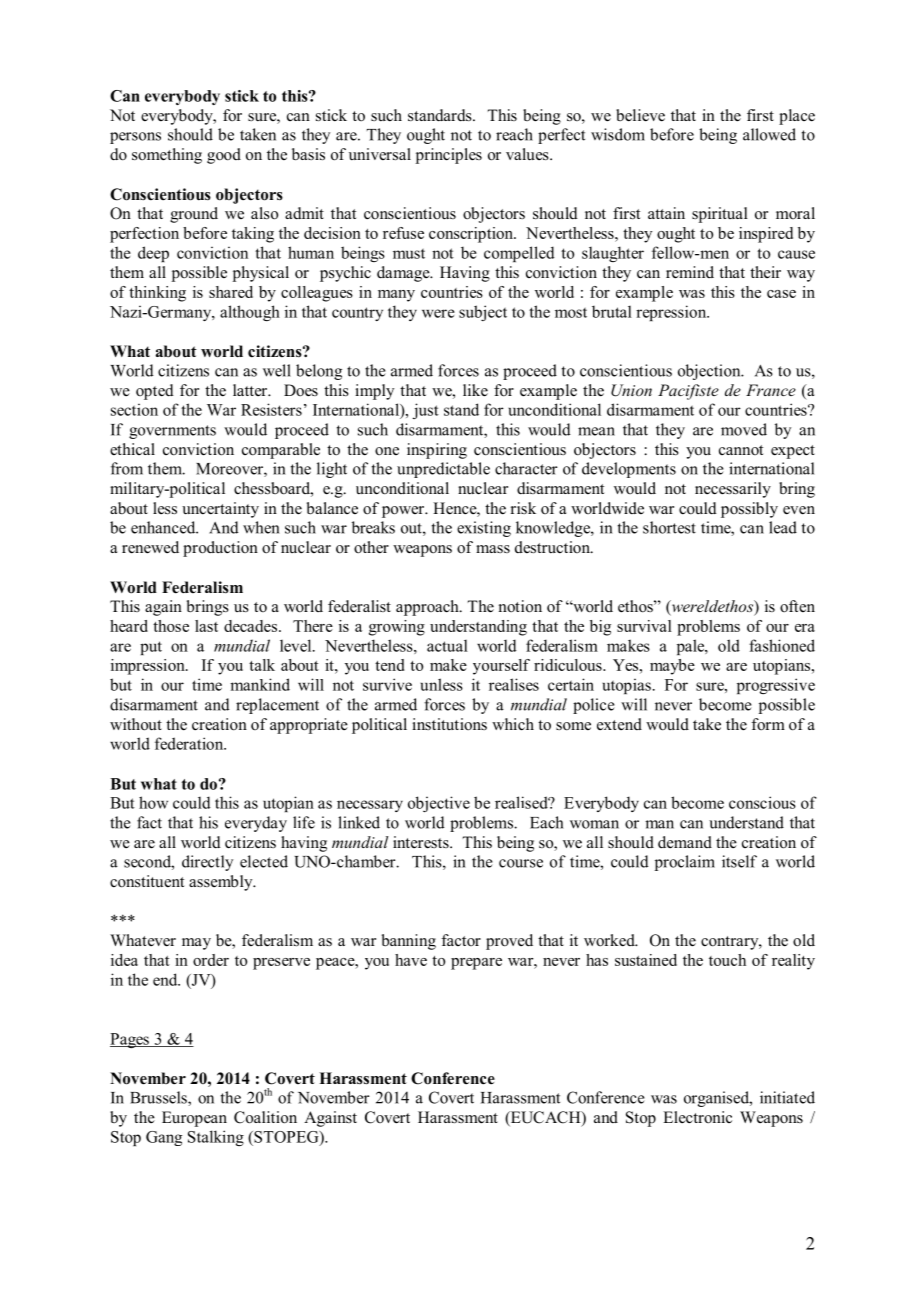 The image size is (924, 1308). Describe the element at coordinates (449, 156) in the image. I see `principles` at that location.
